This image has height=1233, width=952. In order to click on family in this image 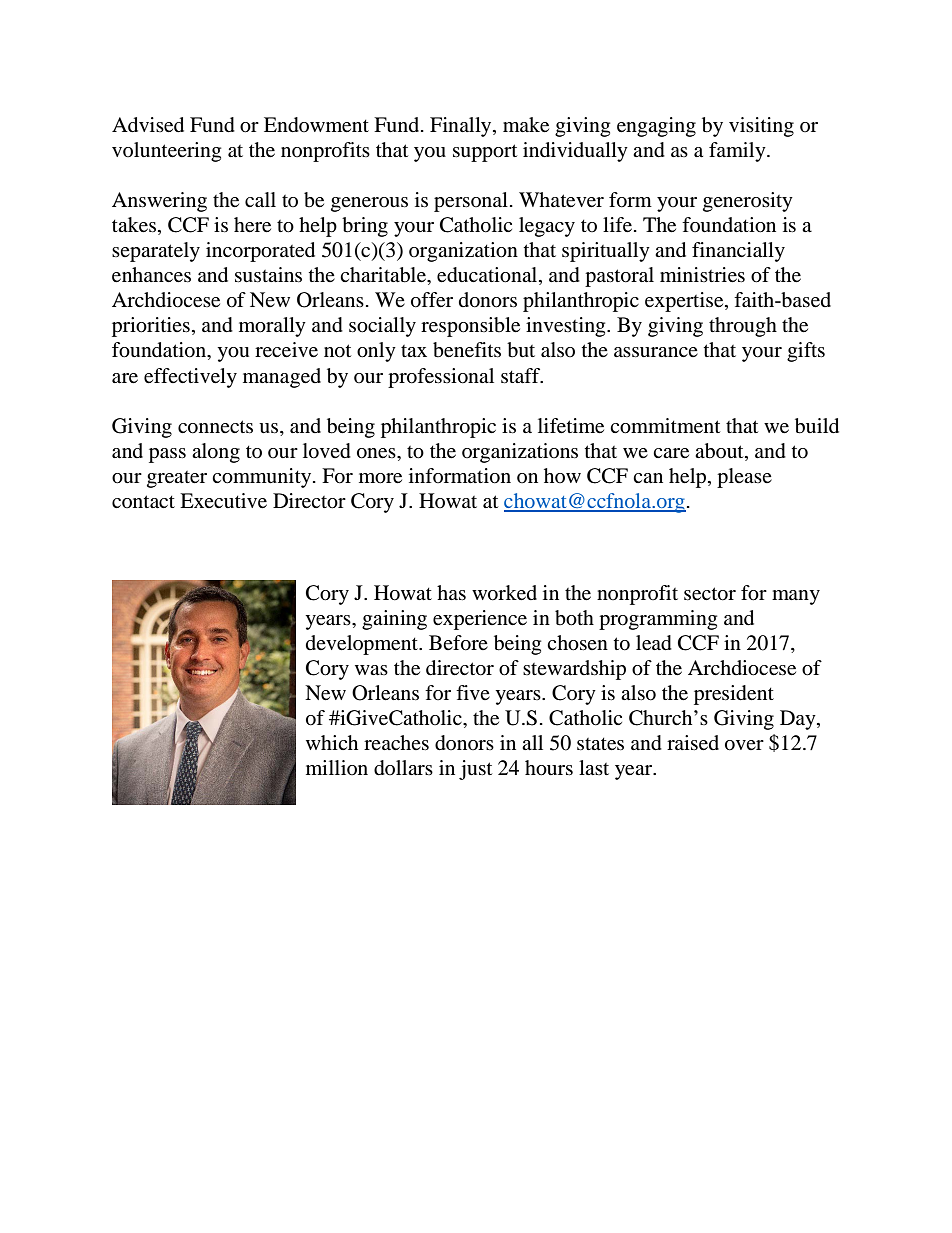, I will do `click(738, 152)`.
